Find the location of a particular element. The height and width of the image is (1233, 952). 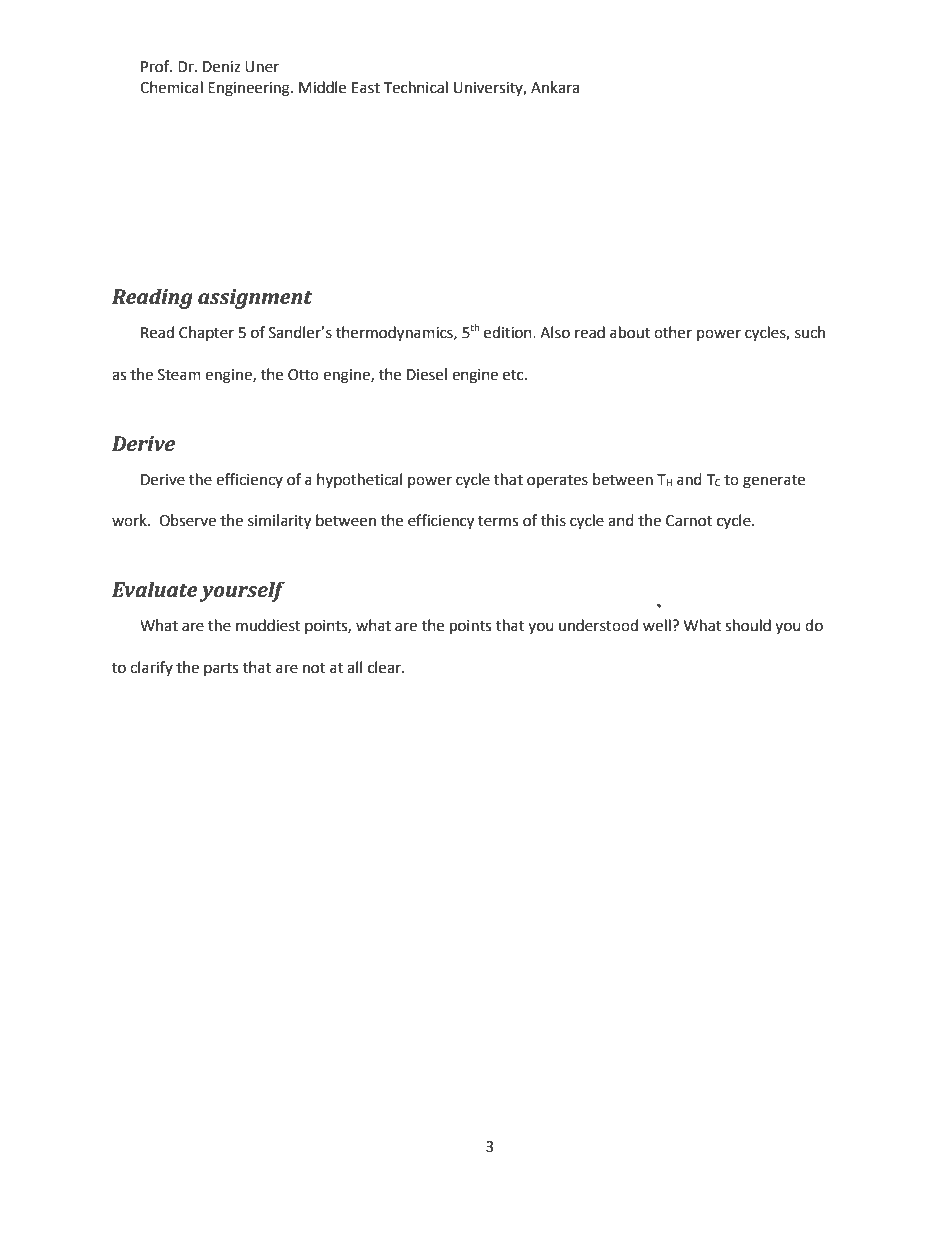

Deniz is located at coordinates (221, 67).
